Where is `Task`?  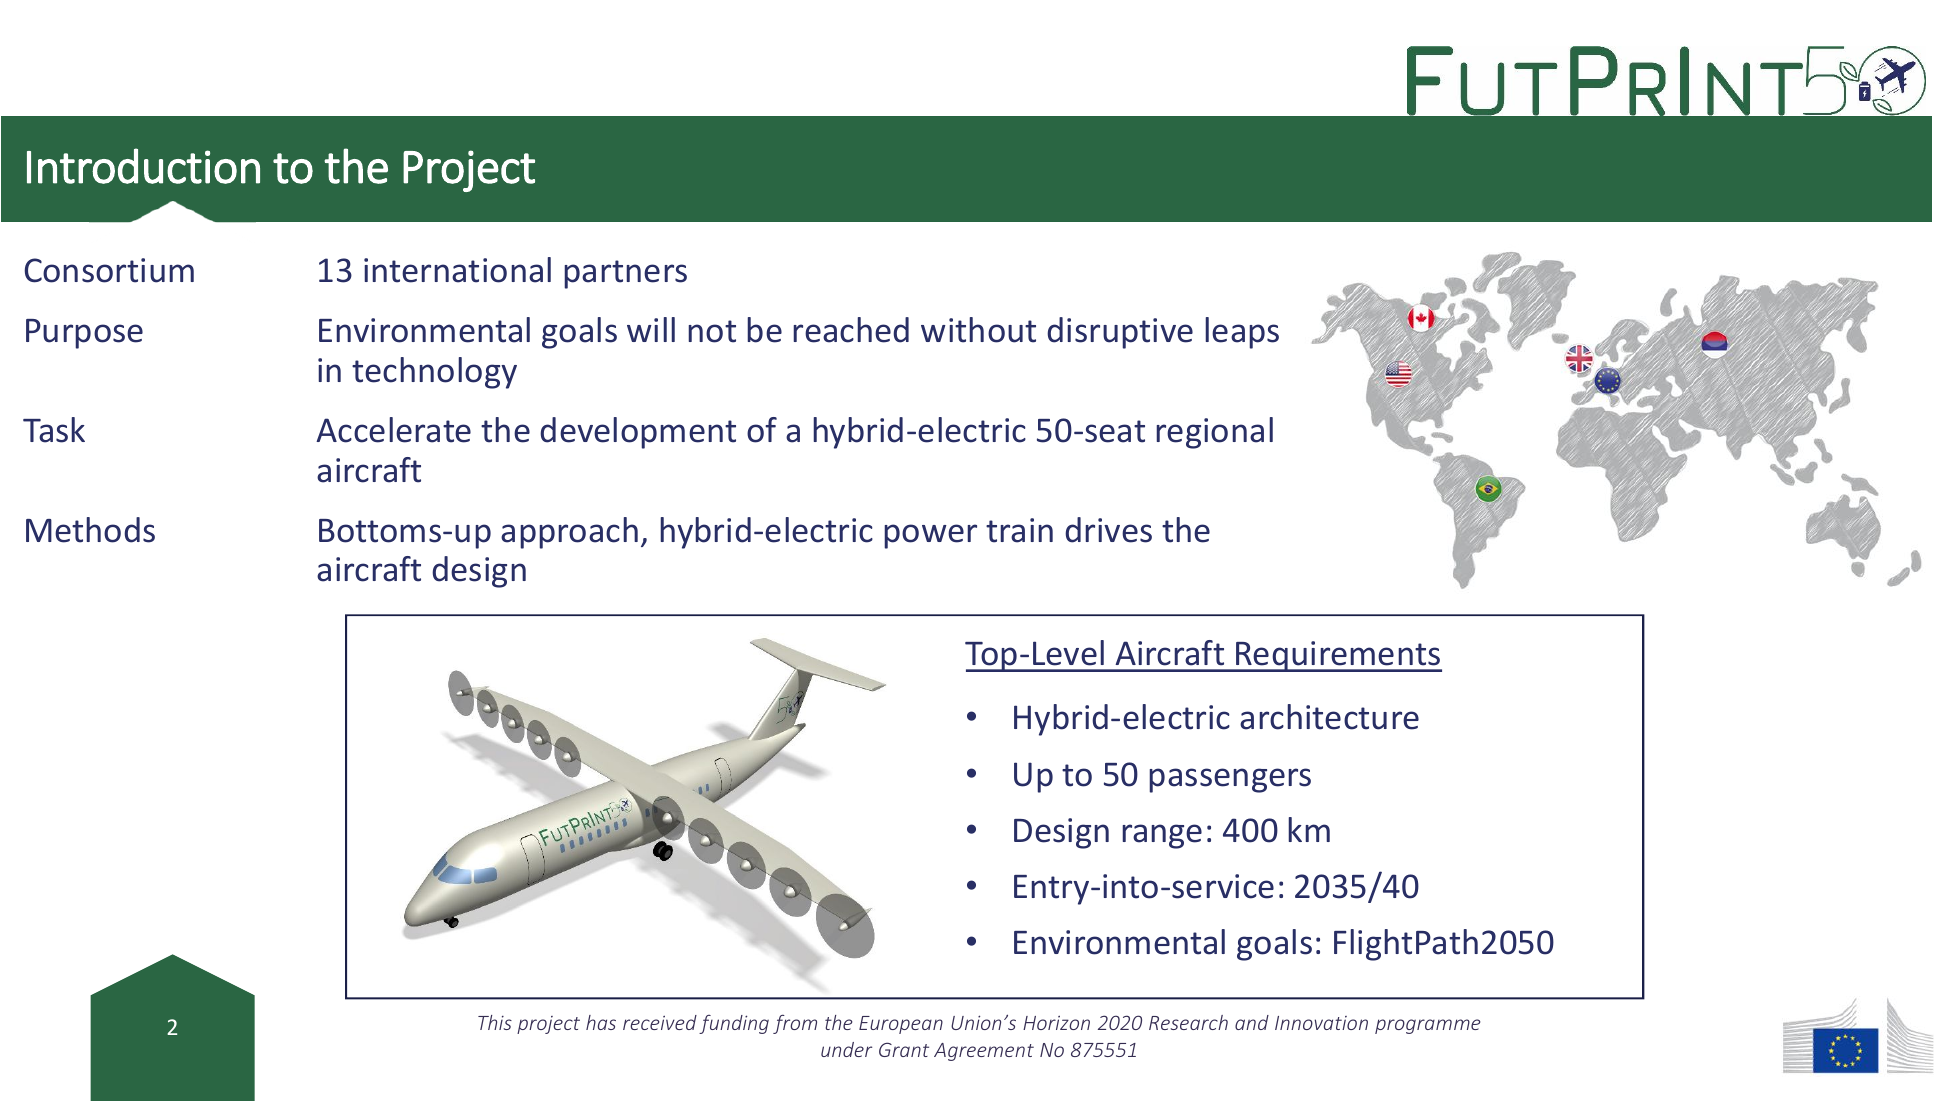
Task is located at coordinates (54, 430).
